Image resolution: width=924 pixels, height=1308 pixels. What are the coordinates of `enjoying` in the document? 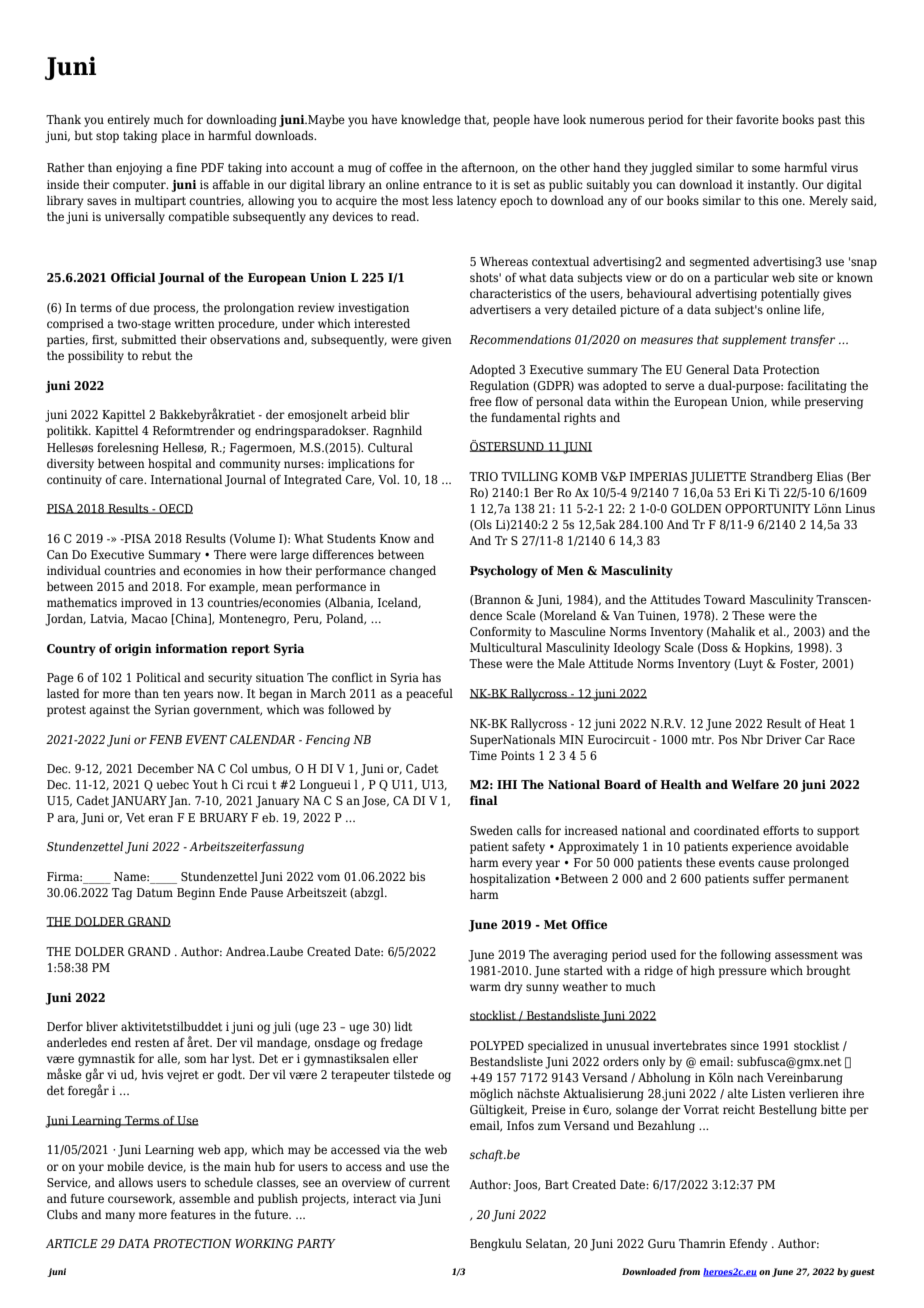 It's located at (139, 169).
